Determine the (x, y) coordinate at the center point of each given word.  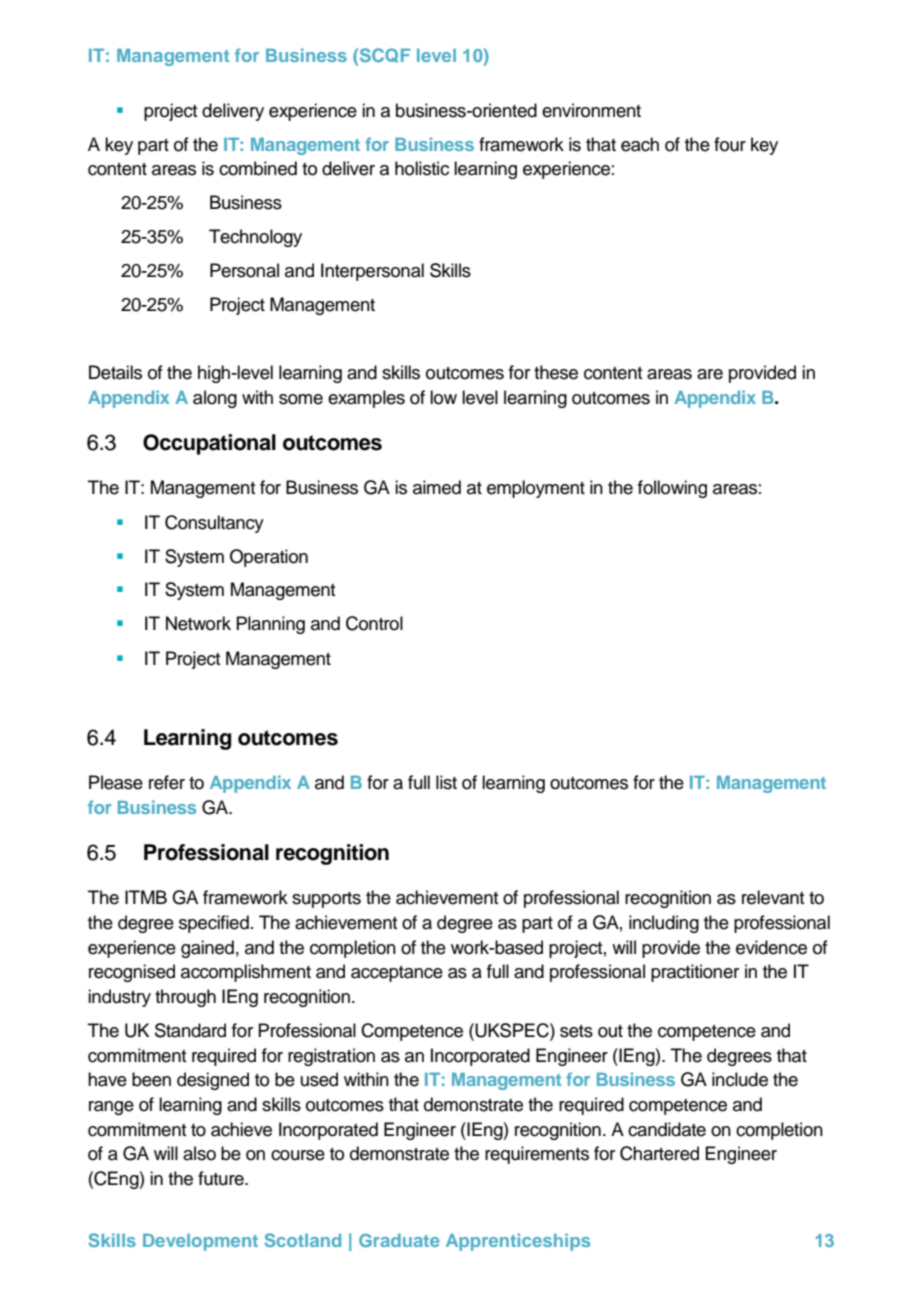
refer (167, 782)
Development (200, 1242)
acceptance (397, 974)
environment (591, 110)
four (730, 144)
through (185, 998)
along (215, 399)
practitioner (695, 973)
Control (374, 623)
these (556, 372)
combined (258, 168)
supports (326, 900)
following (672, 489)
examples (366, 399)
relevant (773, 897)
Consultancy (214, 524)
